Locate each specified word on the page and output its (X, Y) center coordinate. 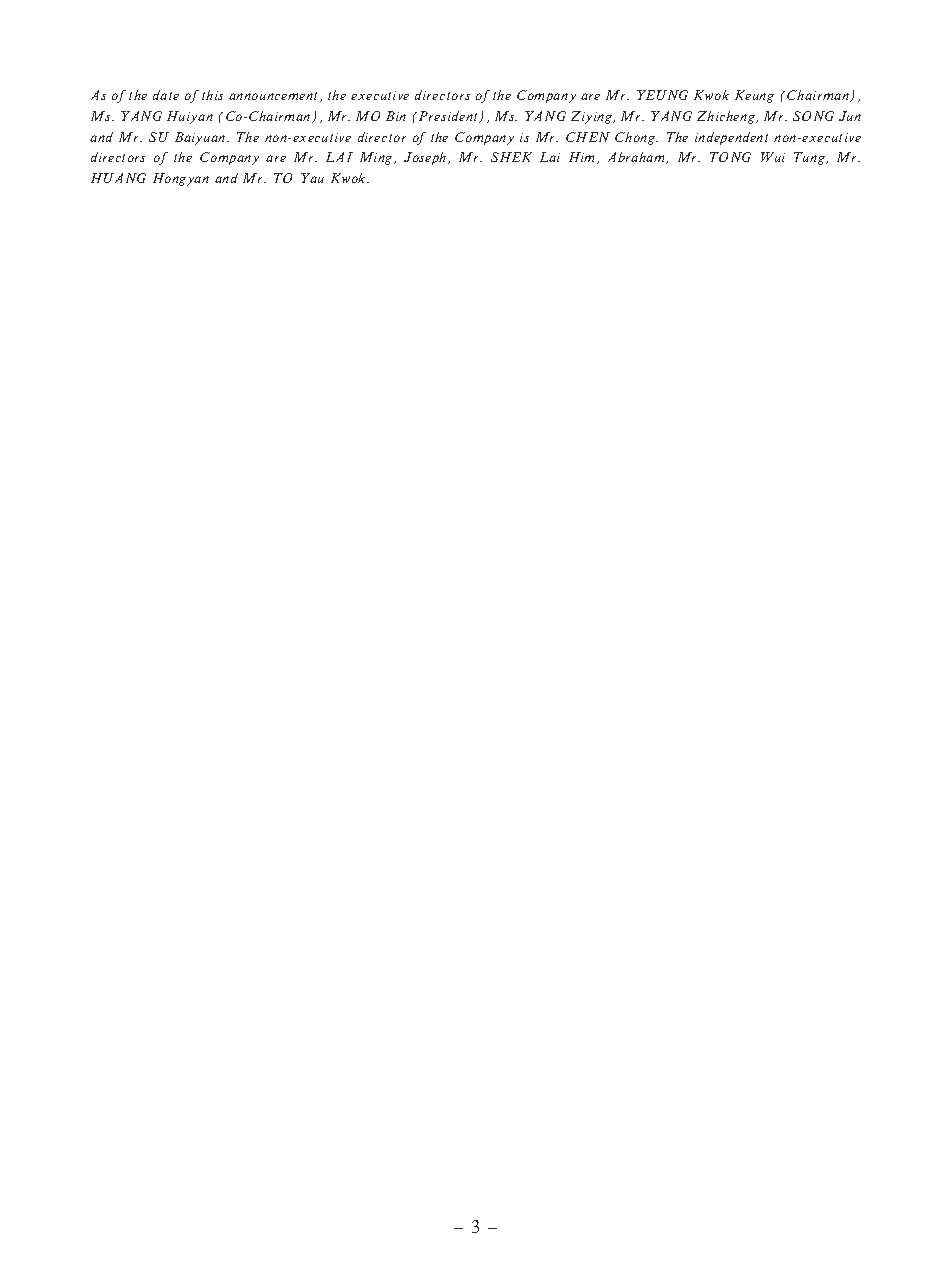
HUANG (118, 178)
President (450, 117)
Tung (811, 158)
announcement (275, 97)
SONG (813, 116)
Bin (396, 116)
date (166, 95)
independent (731, 138)
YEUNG (662, 95)
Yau (312, 178)
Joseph (426, 158)
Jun (850, 116)
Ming (377, 158)
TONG (730, 157)
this (212, 95)
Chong (636, 138)
